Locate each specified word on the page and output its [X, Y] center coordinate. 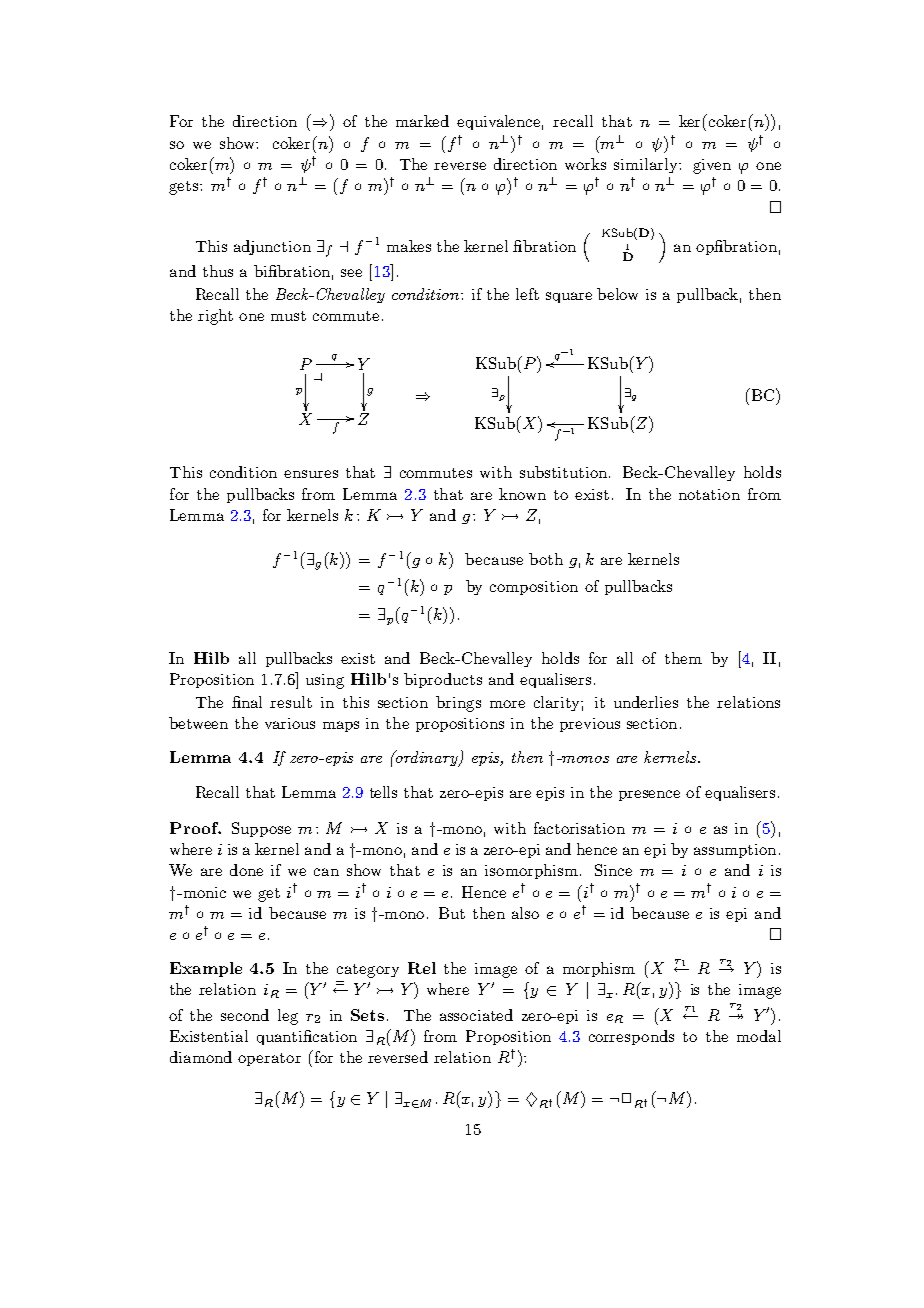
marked [422, 121]
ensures [311, 474]
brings [458, 704]
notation [709, 494]
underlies [646, 702]
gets [183, 188]
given [712, 166]
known [522, 494]
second [245, 1015]
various [290, 723]
